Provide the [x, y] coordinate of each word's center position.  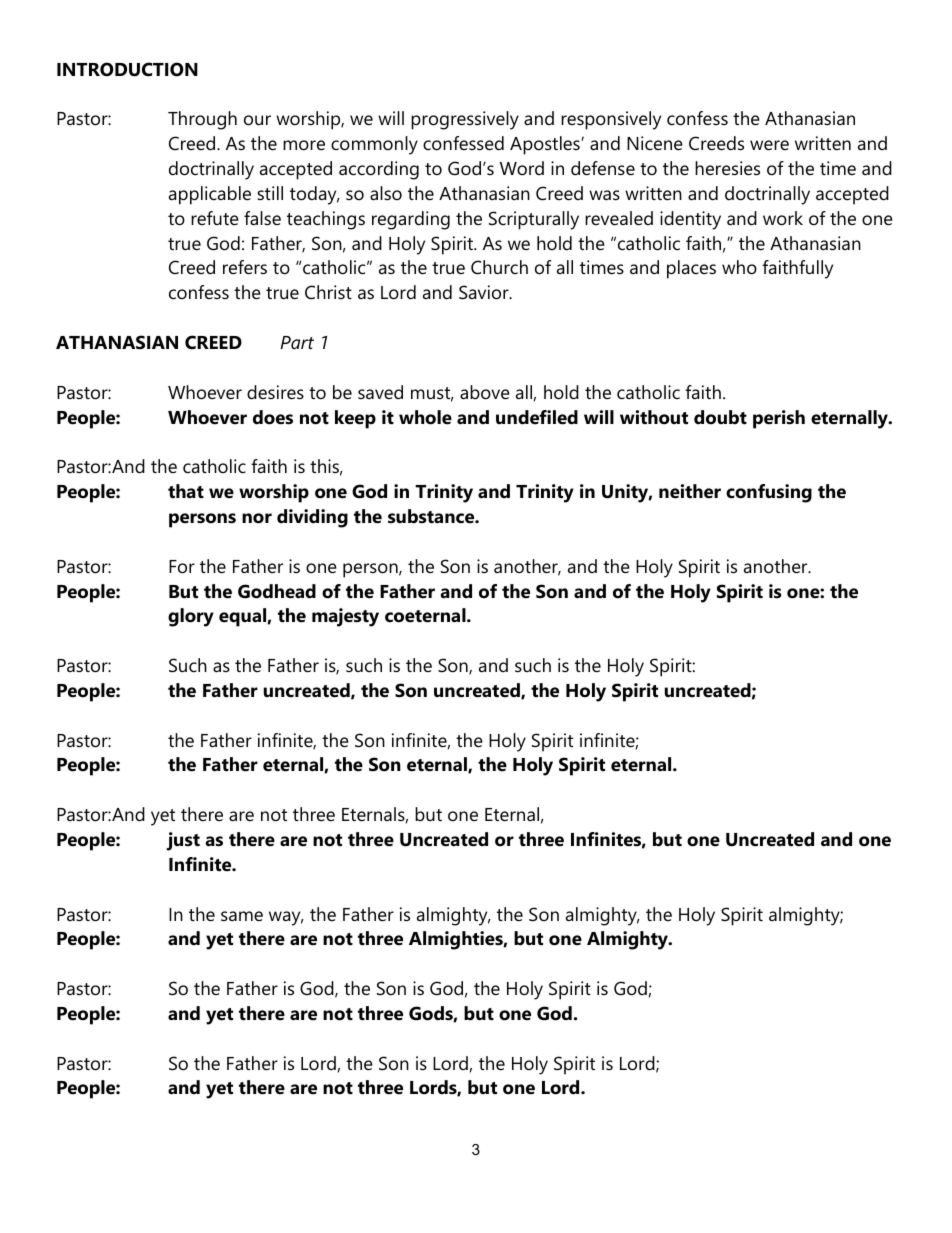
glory [191, 617]
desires [275, 392]
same [242, 916]
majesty [345, 617]
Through [202, 120]
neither [690, 491]
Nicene [655, 143]
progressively [465, 120]
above [485, 392]
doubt [720, 417]
